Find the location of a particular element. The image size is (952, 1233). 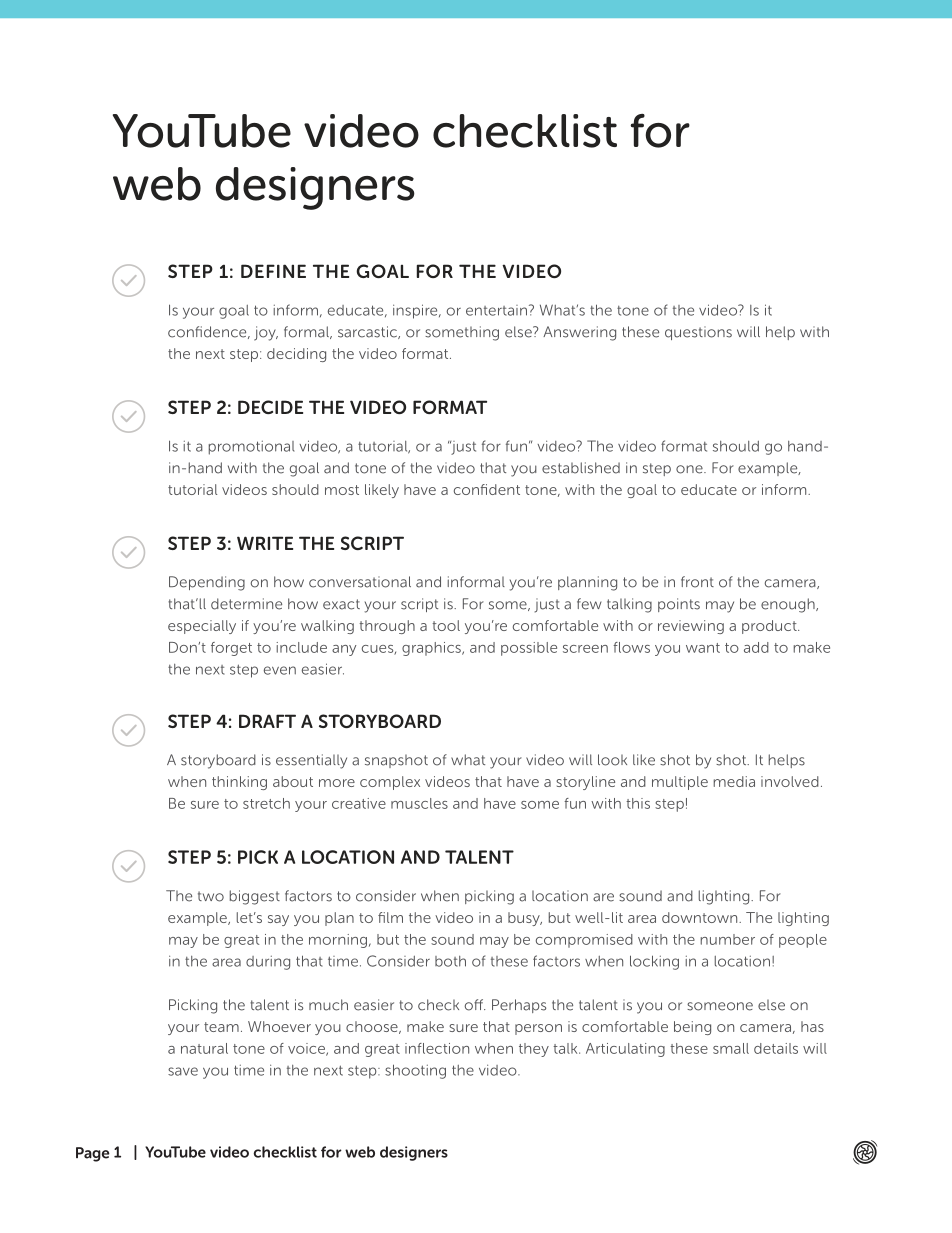

small is located at coordinates (731, 1048).
